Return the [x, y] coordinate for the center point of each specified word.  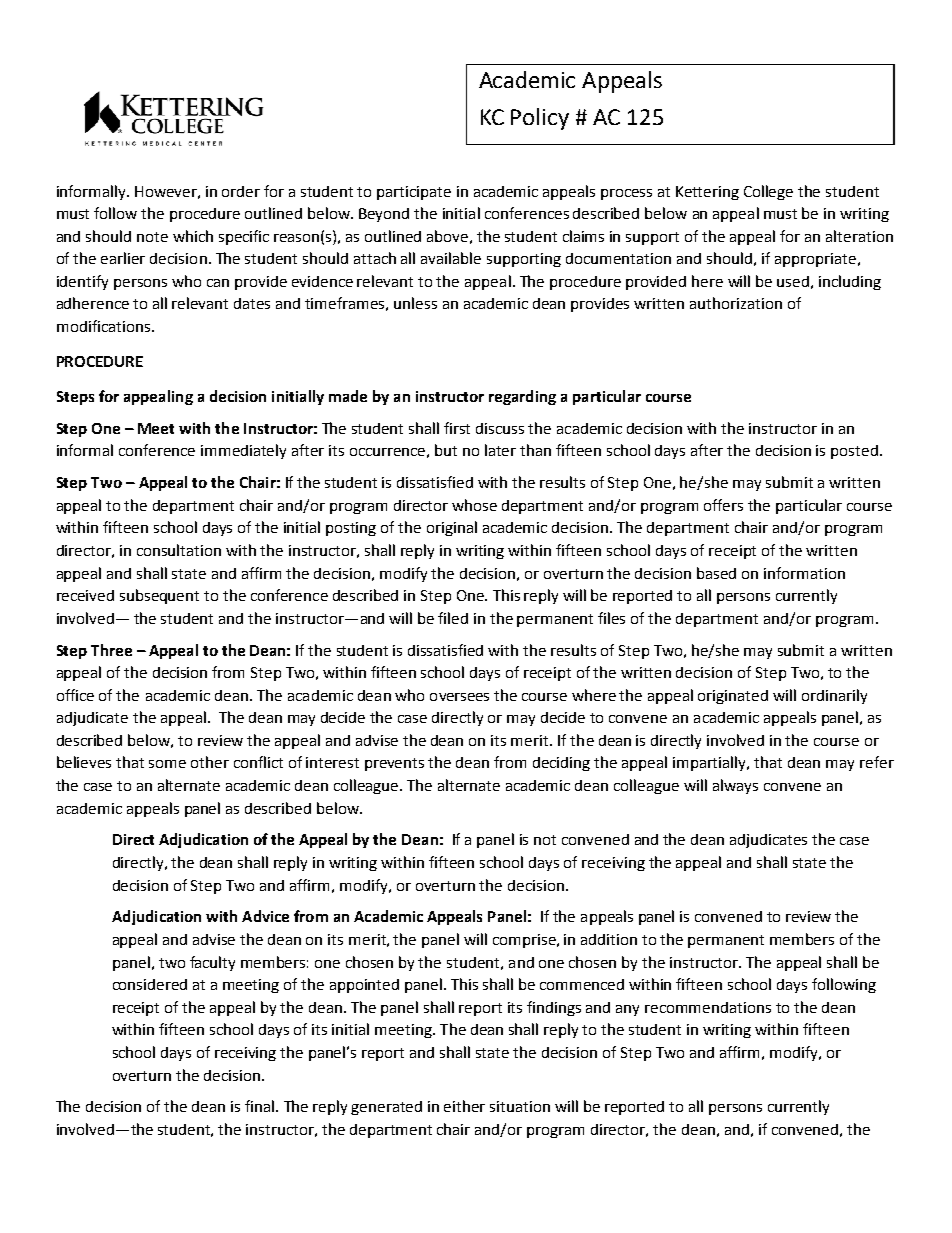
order [241, 191]
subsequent [159, 596]
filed [453, 618]
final [259, 1106]
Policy [540, 119]
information [804, 573]
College [768, 192]
